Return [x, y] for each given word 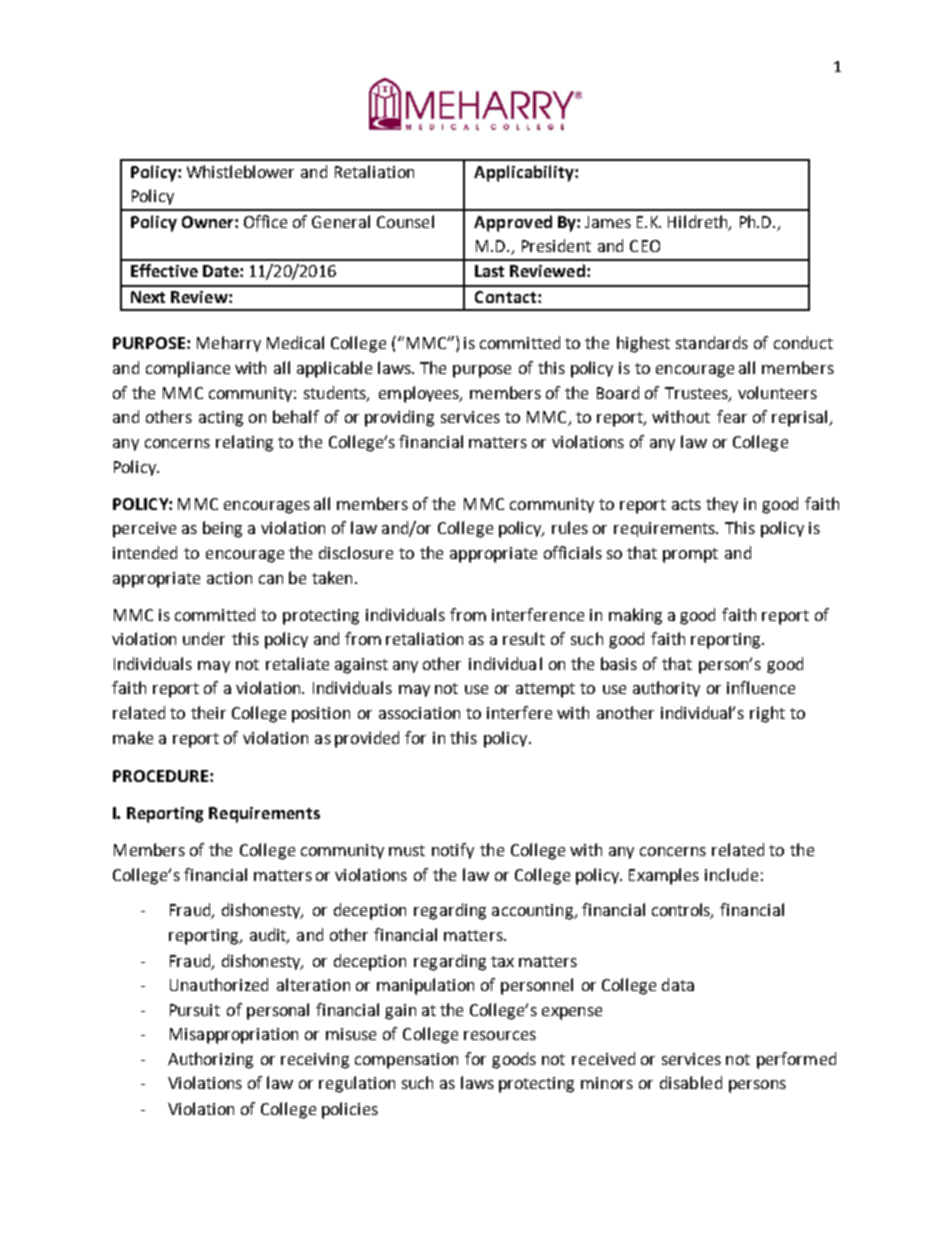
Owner [209, 222]
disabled [691, 1082]
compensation [406, 1061]
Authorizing [210, 1060]
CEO [645, 246]
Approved [513, 223]
